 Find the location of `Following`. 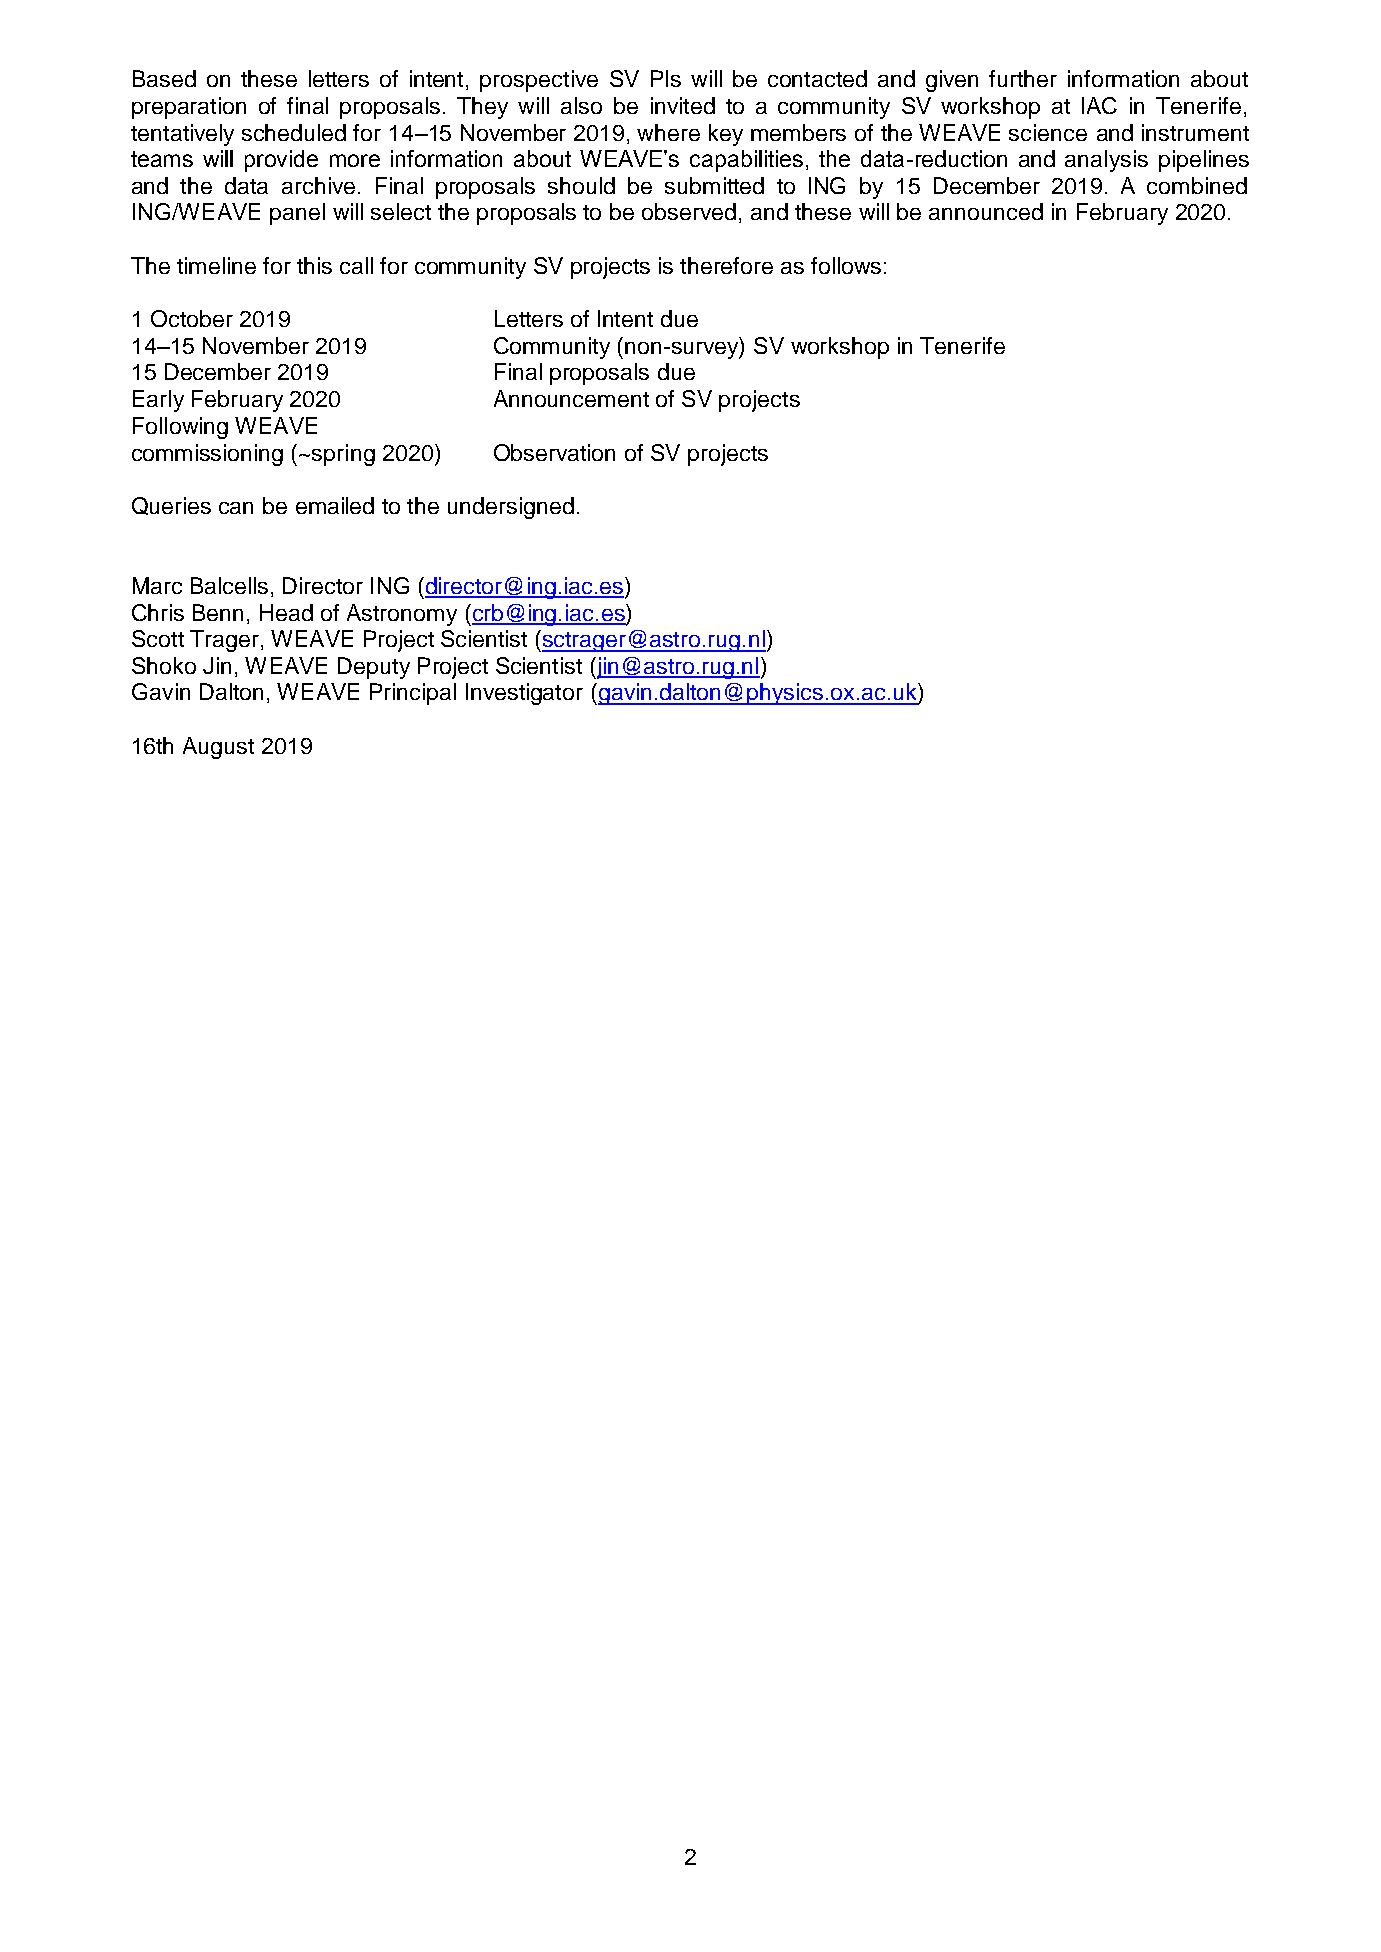

Following is located at coordinates (180, 428).
